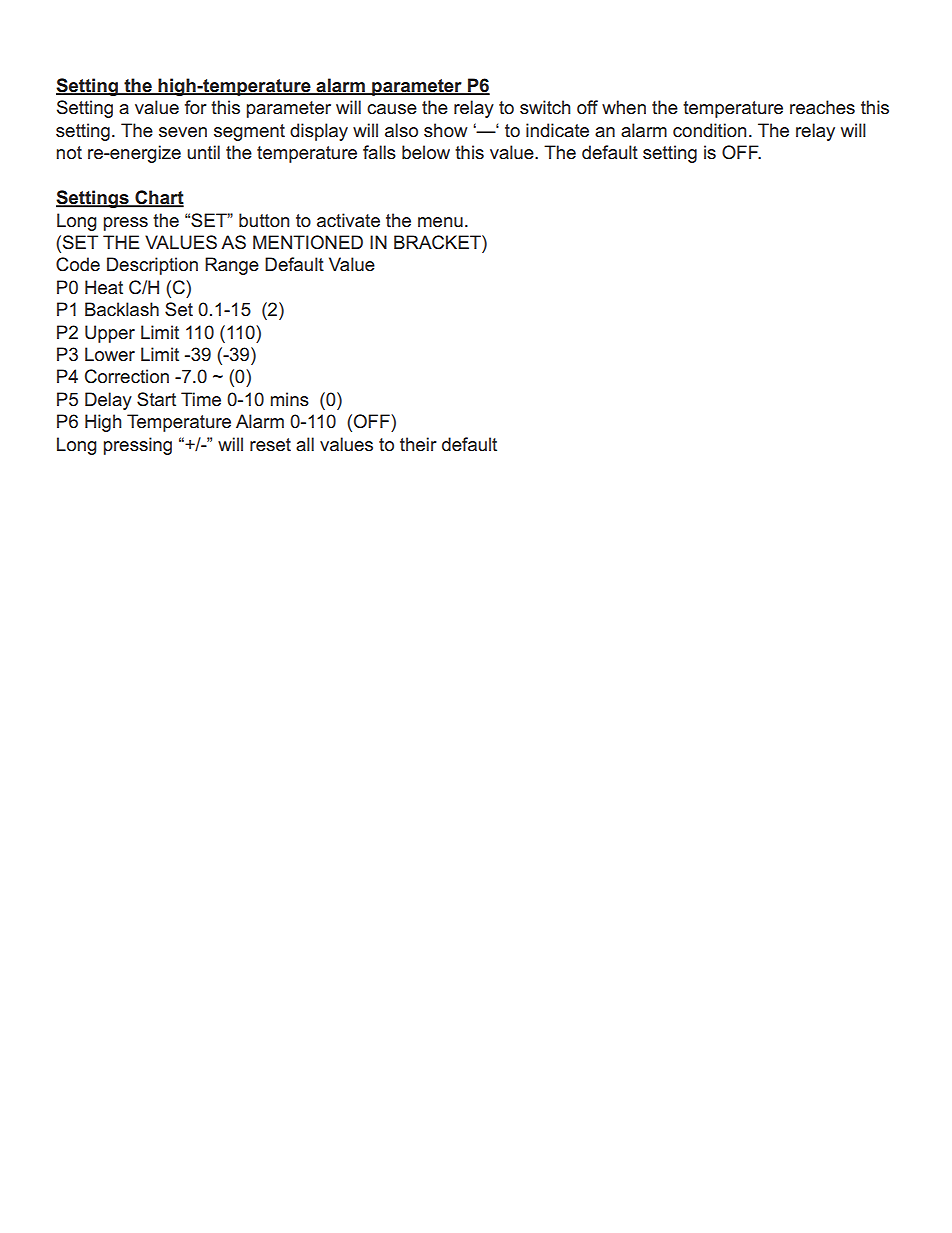  I want to click on Chart, so click(158, 198).
